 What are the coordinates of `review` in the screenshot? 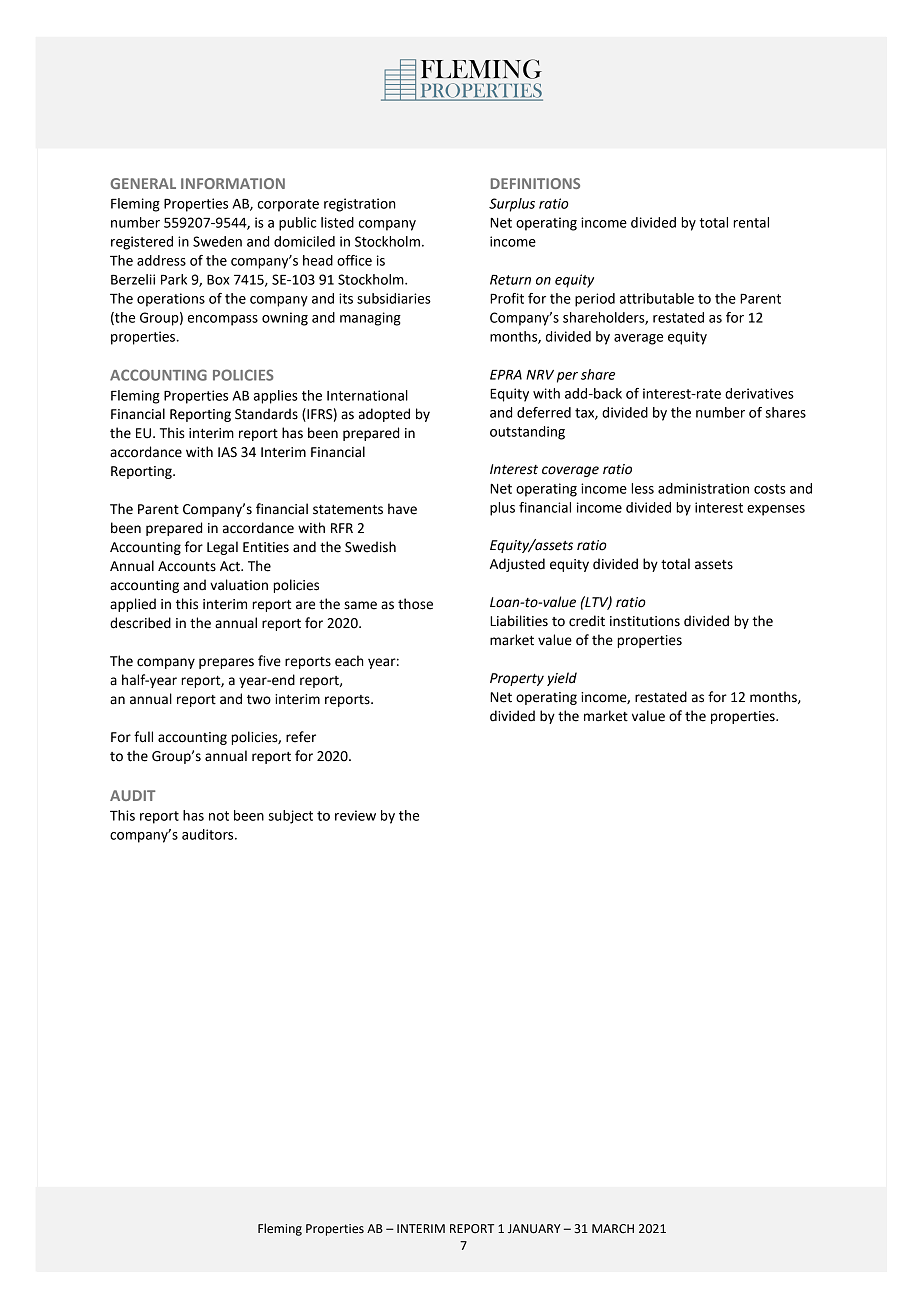 It's located at (355, 815).
